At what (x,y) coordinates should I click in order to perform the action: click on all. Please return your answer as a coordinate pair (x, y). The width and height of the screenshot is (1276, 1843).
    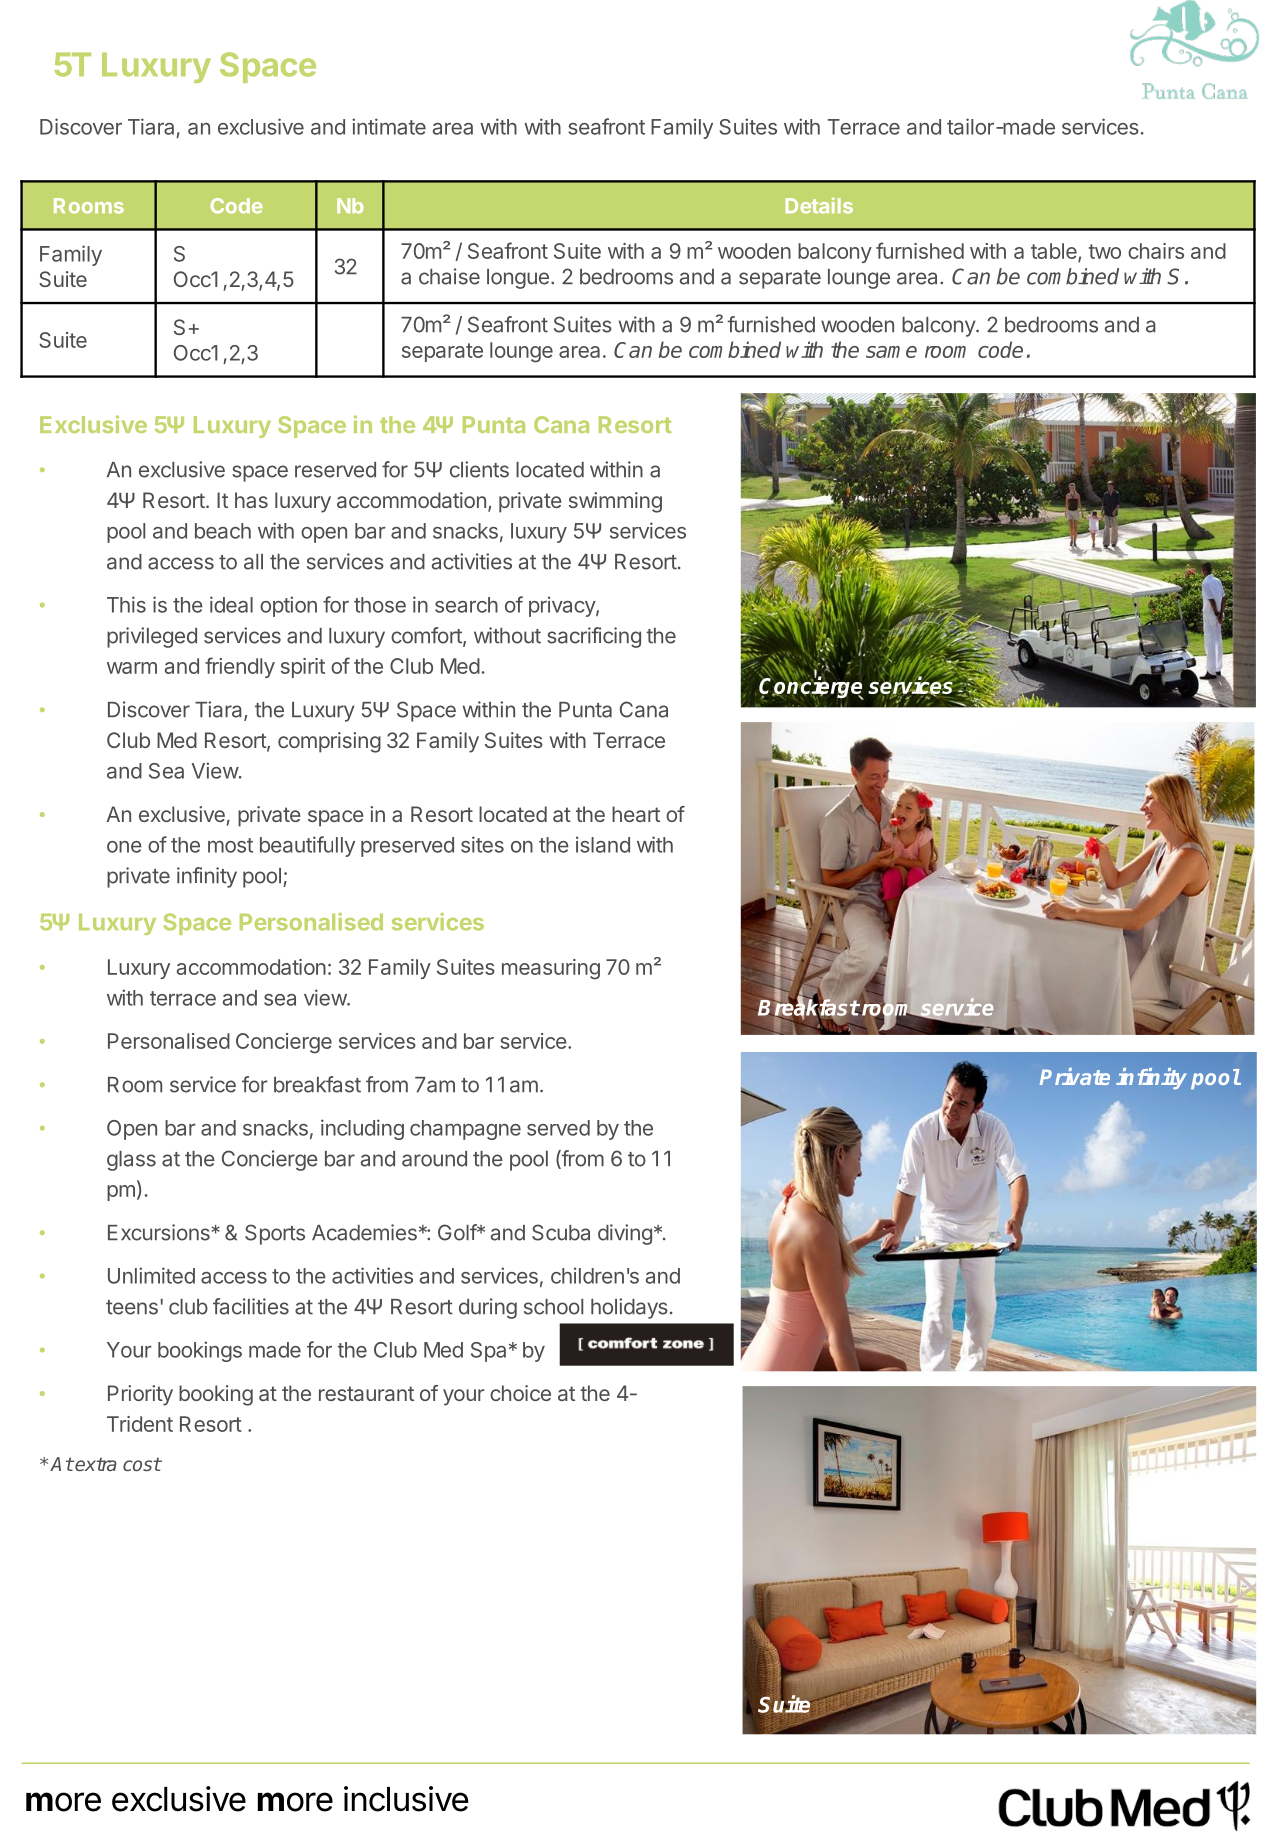
    Looking at the image, I should click on (253, 562).
